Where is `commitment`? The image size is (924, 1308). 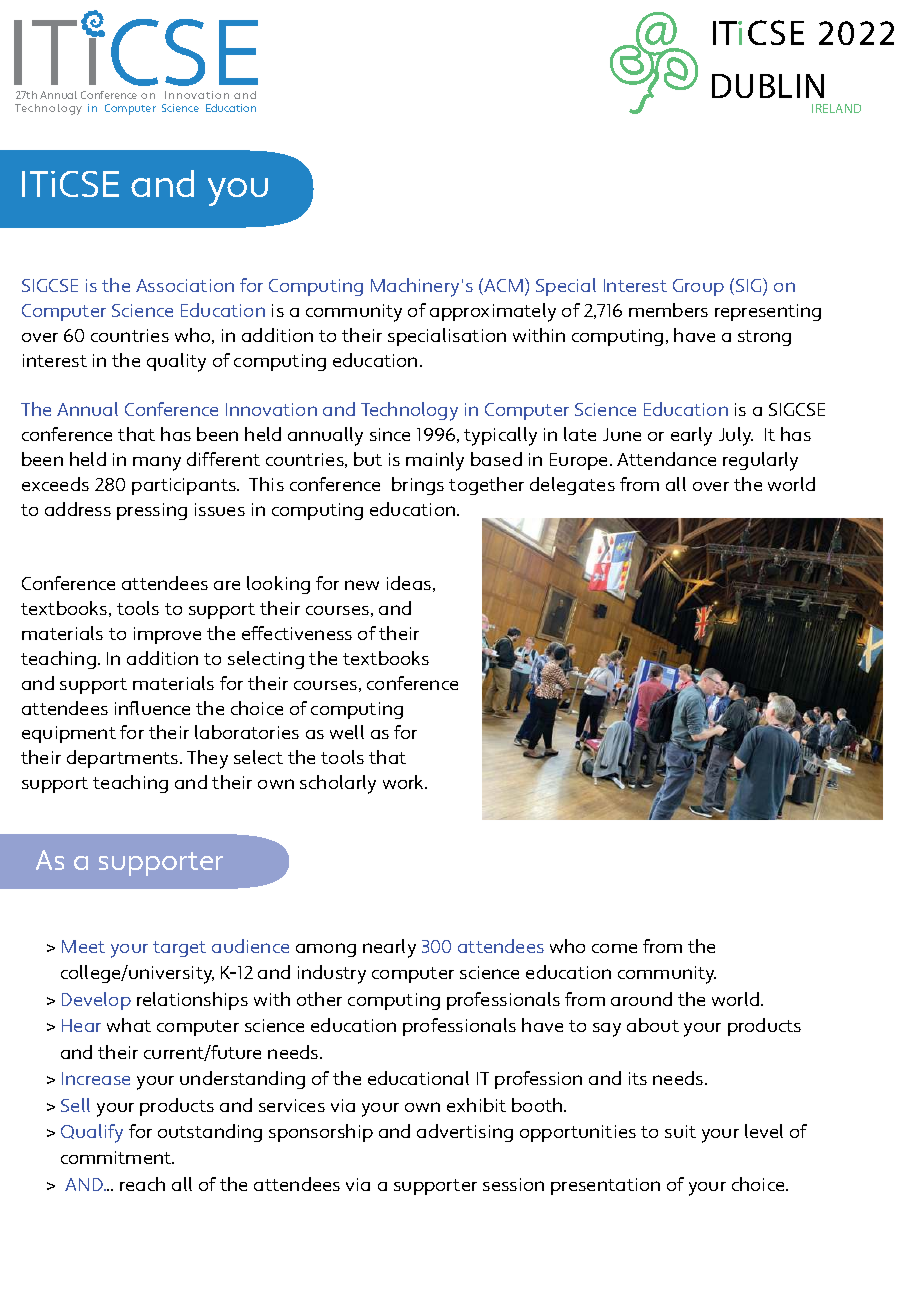
commitment is located at coordinates (117, 1157).
